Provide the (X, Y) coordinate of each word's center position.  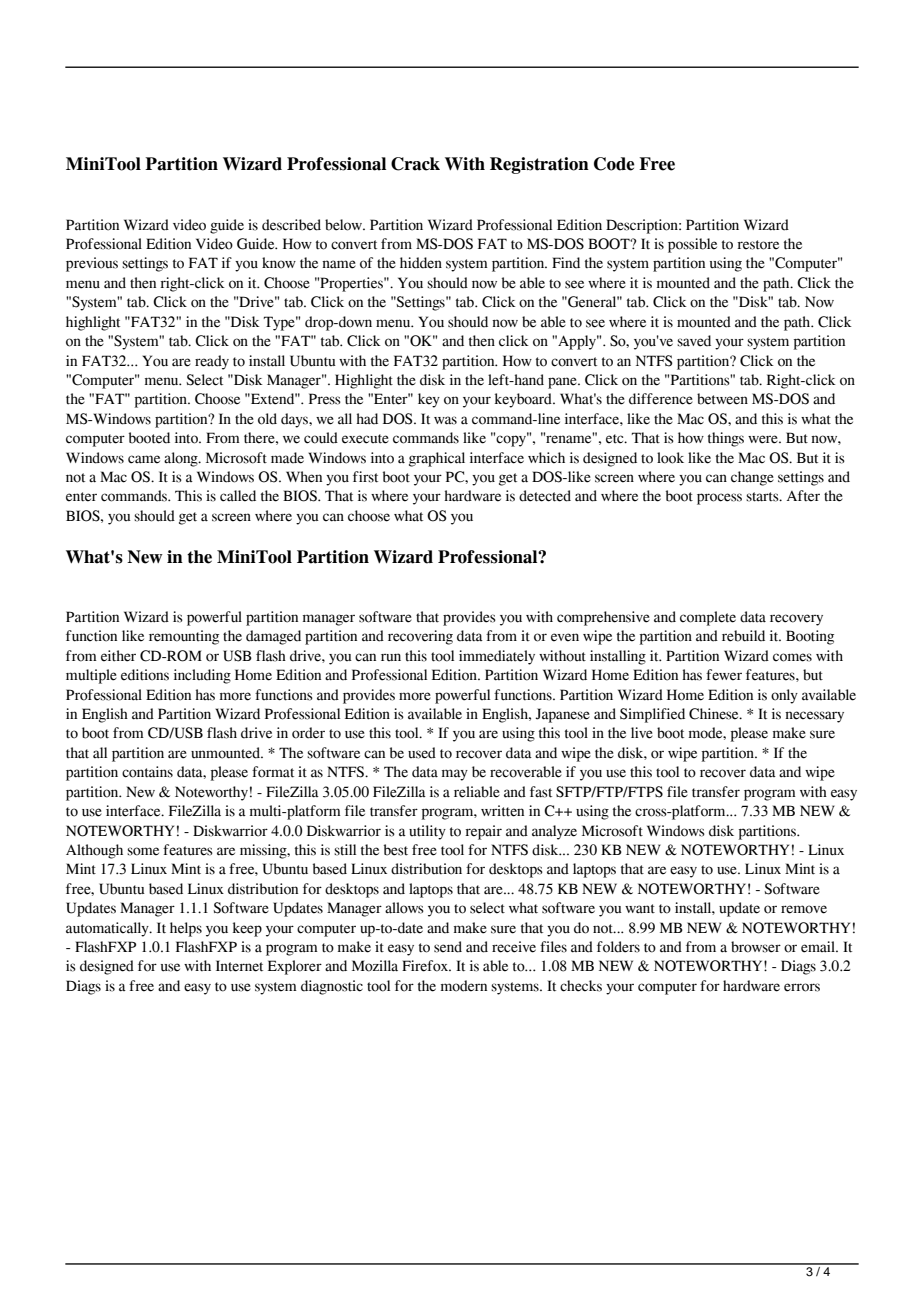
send (448, 947)
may (455, 775)
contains (147, 772)
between (722, 399)
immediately (497, 657)
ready (212, 362)
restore (758, 245)
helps (186, 929)
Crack (415, 164)
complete (708, 618)
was (445, 420)
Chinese (715, 714)
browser (756, 947)
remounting (184, 637)
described (291, 225)
